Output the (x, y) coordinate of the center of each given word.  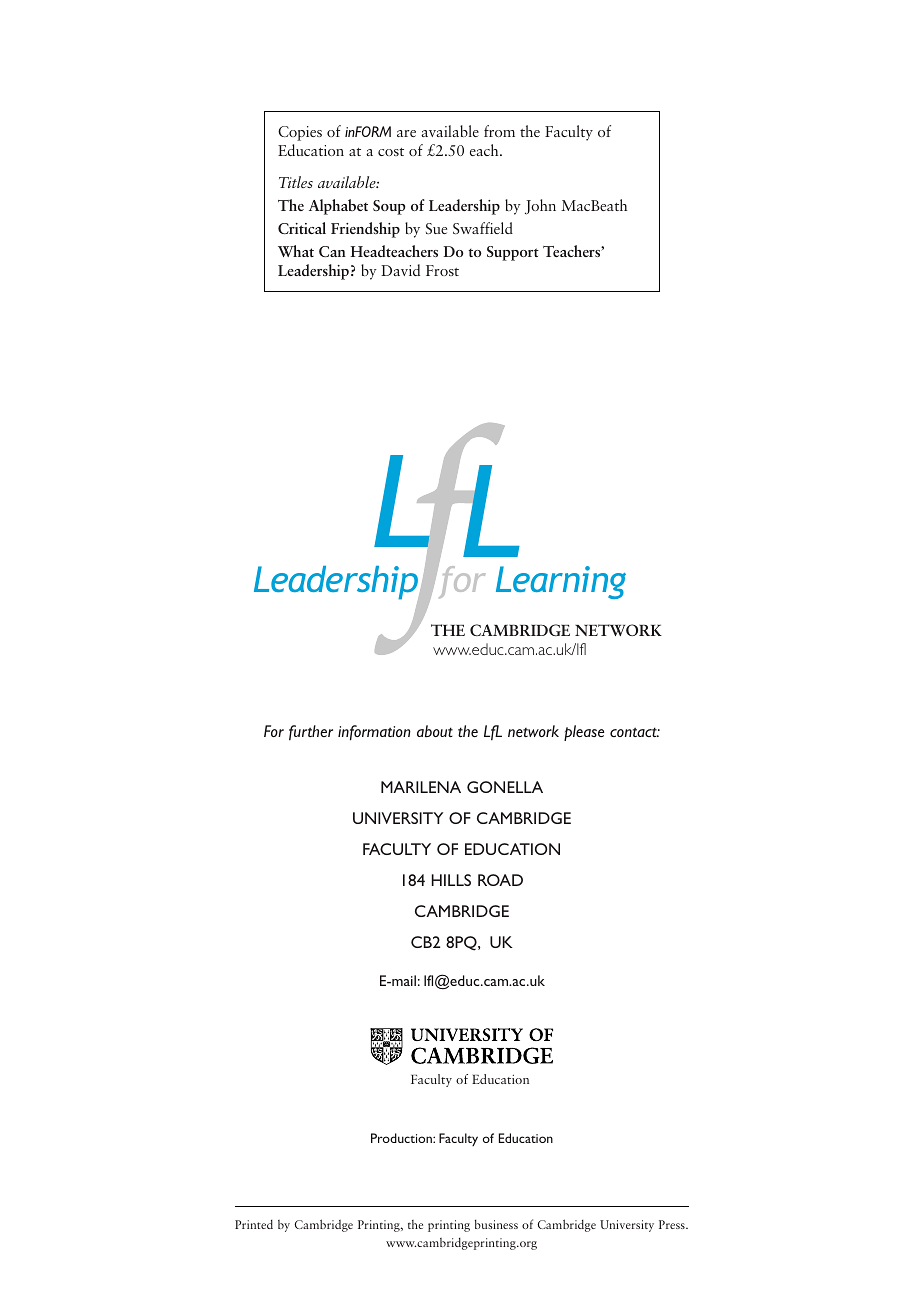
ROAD (500, 880)
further (311, 733)
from (499, 131)
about (435, 731)
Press (673, 1224)
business (496, 1224)
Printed (254, 1224)
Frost (442, 270)
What (296, 251)
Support (513, 253)
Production (402, 1138)
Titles (296, 182)
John (540, 207)
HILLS (451, 880)
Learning (561, 582)
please (584, 733)
